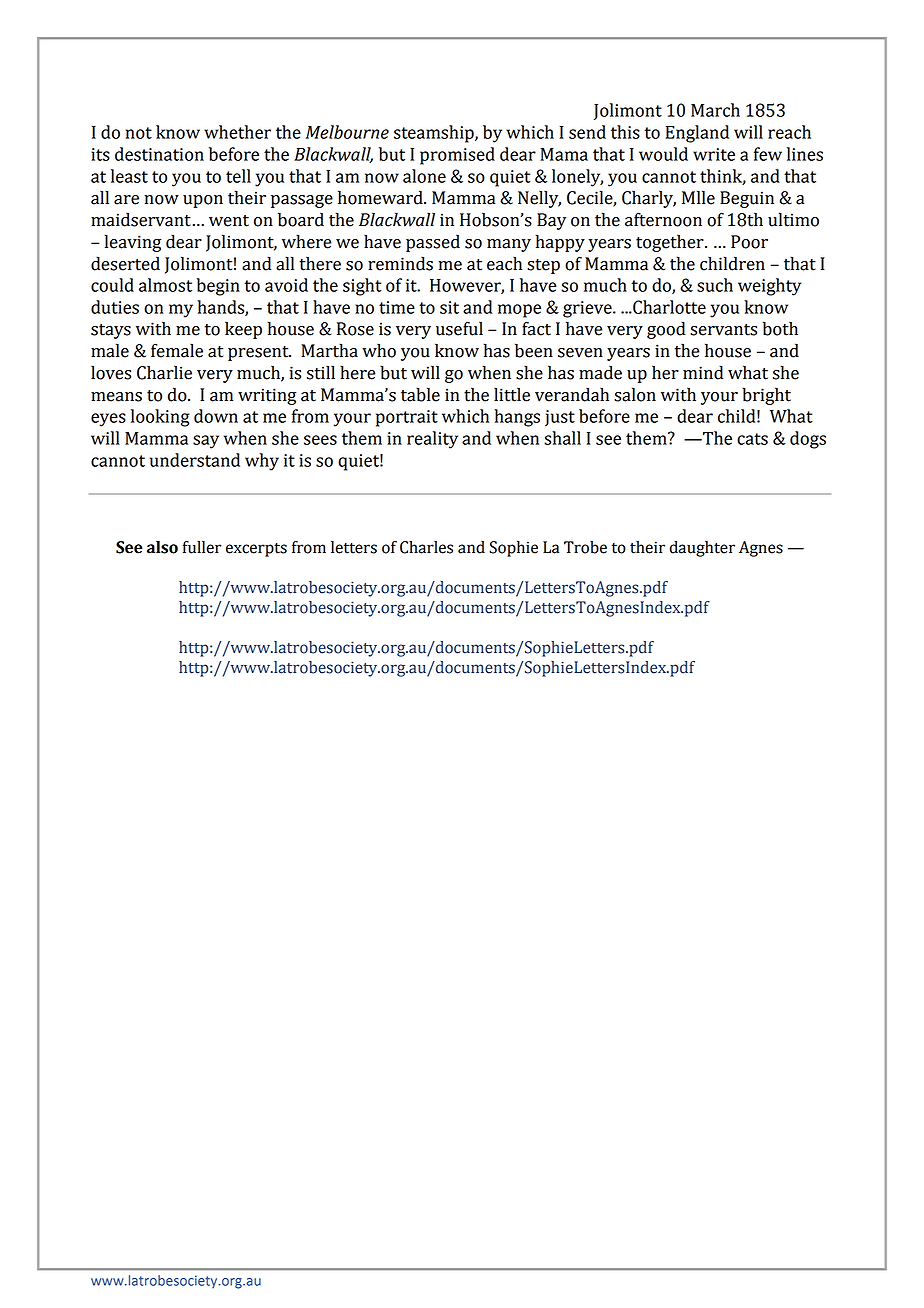  I want to click on went, so click(229, 221).
